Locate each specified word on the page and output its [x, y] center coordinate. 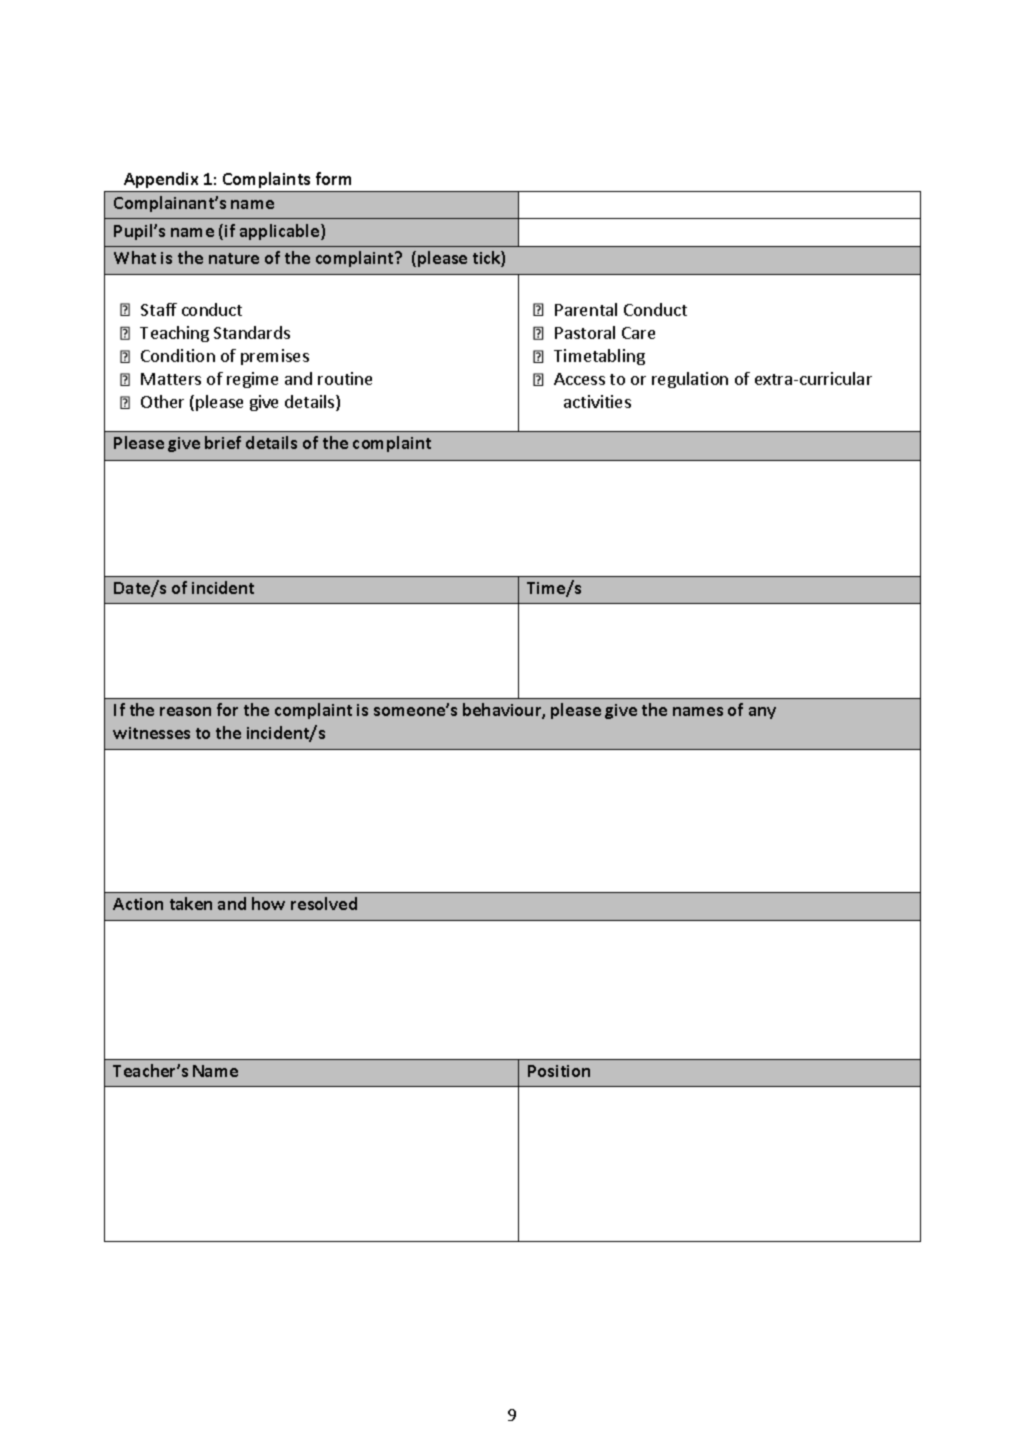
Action [138, 904]
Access [579, 379]
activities [597, 401]
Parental [586, 309]
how [268, 903]
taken [191, 903]
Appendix [161, 182]
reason [185, 711]
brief [223, 442]
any [762, 713]
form [333, 178]
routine [345, 378]
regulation [690, 380]
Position [559, 1071]
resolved [324, 903]
